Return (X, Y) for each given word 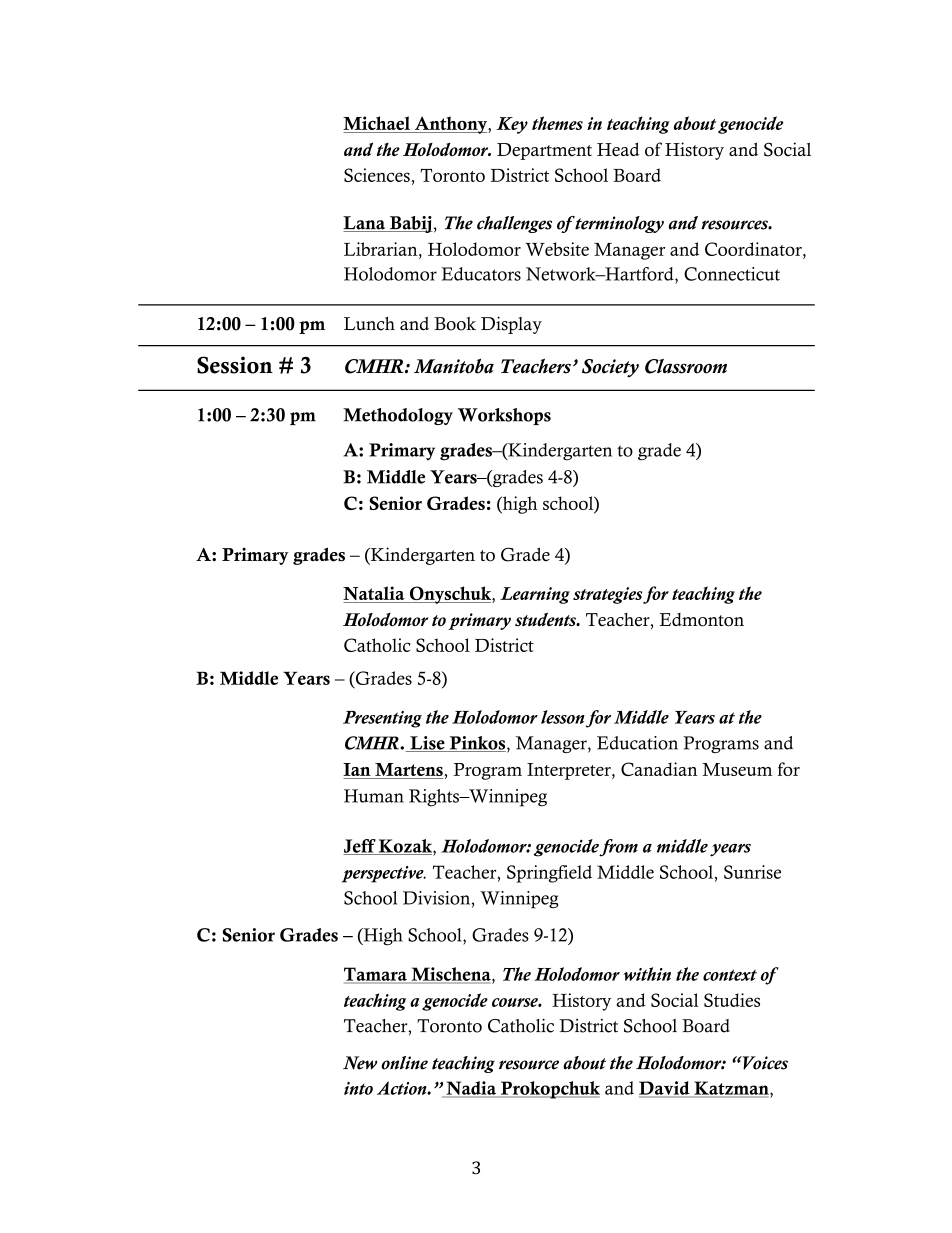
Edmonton (702, 620)
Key (512, 125)
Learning (535, 595)
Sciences (377, 175)
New (360, 1063)
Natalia (375, 594)
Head (618, 149)
